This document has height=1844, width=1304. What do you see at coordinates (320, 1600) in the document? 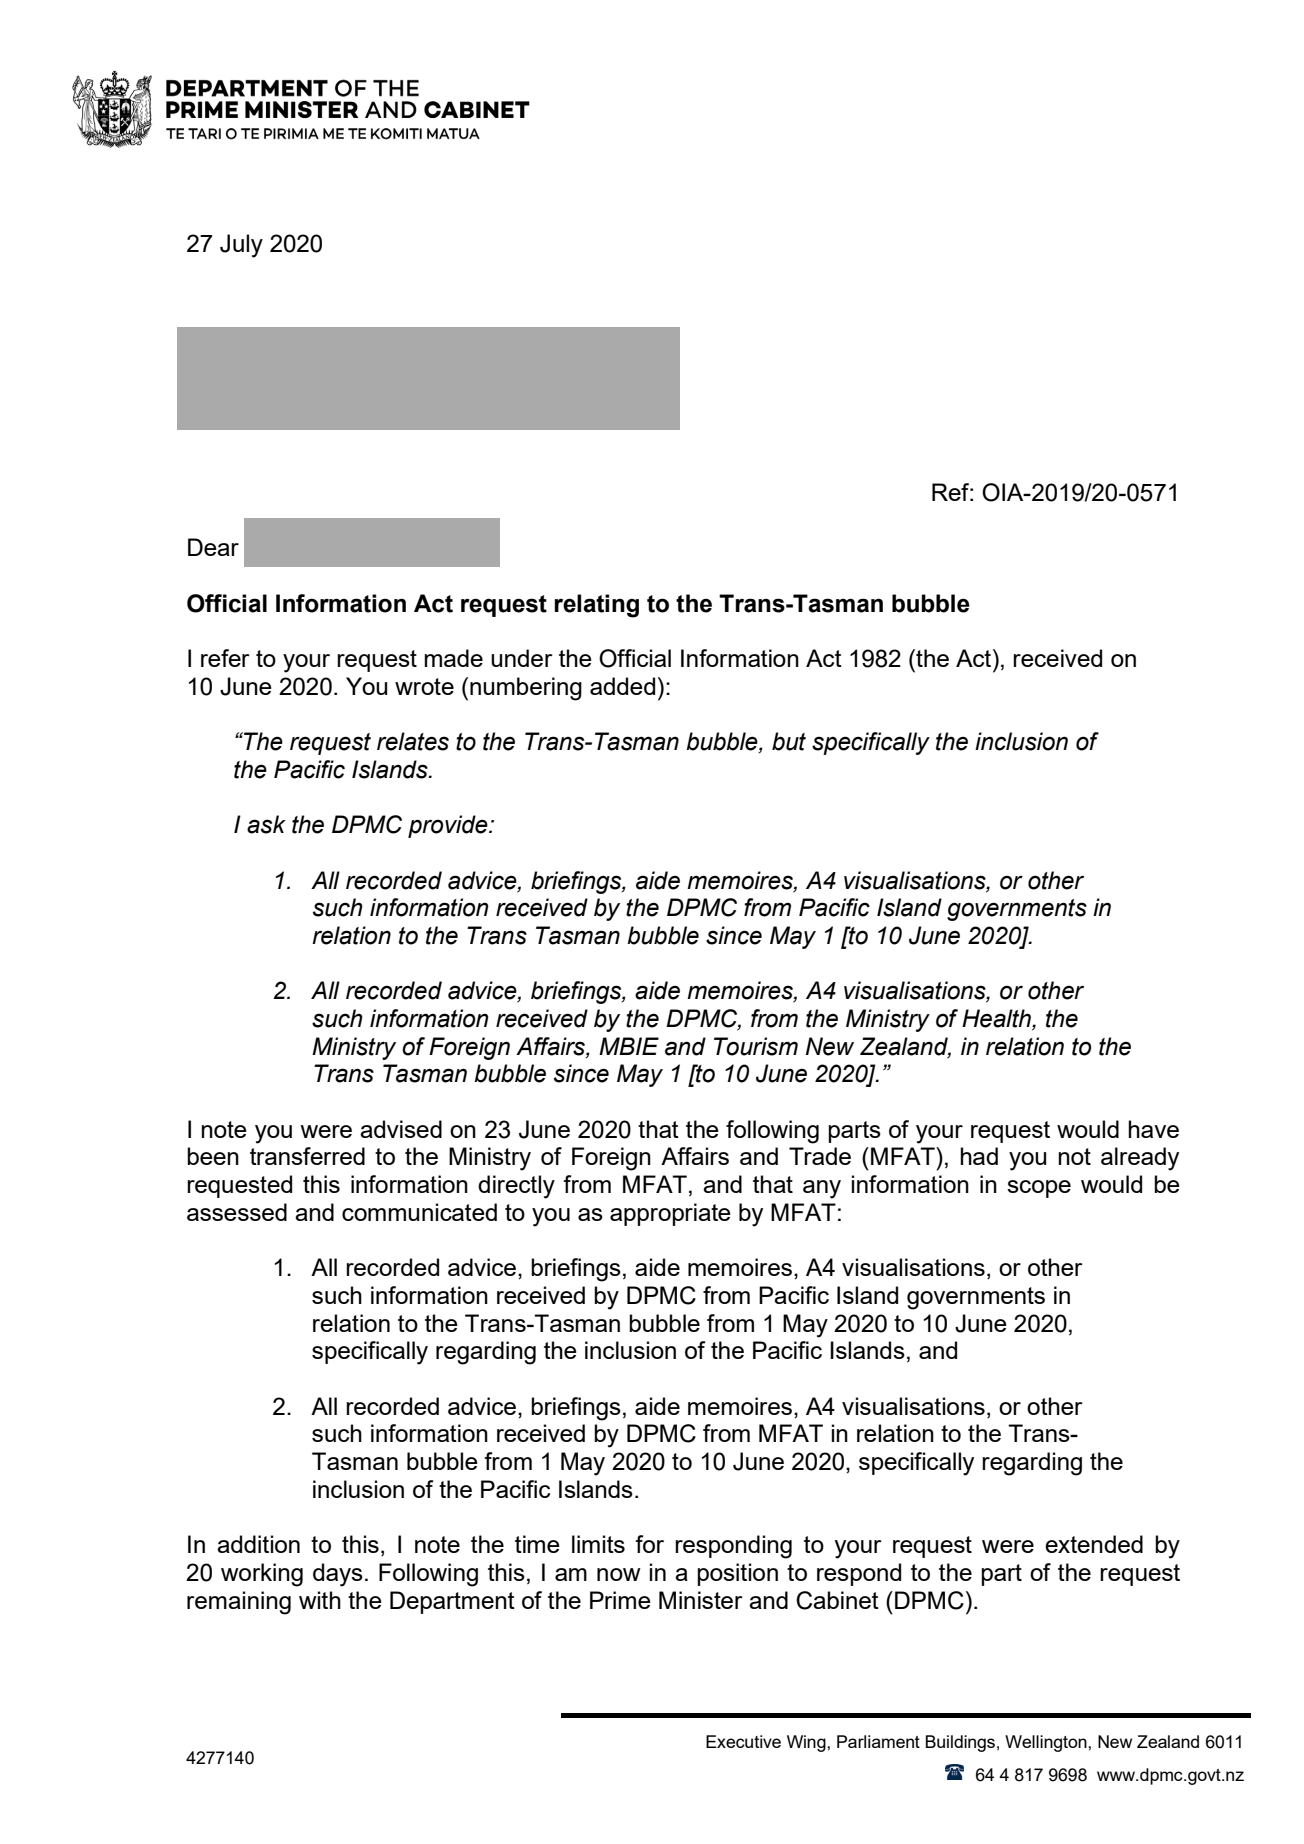
I see `with` at bounding box center [320, 1600].
